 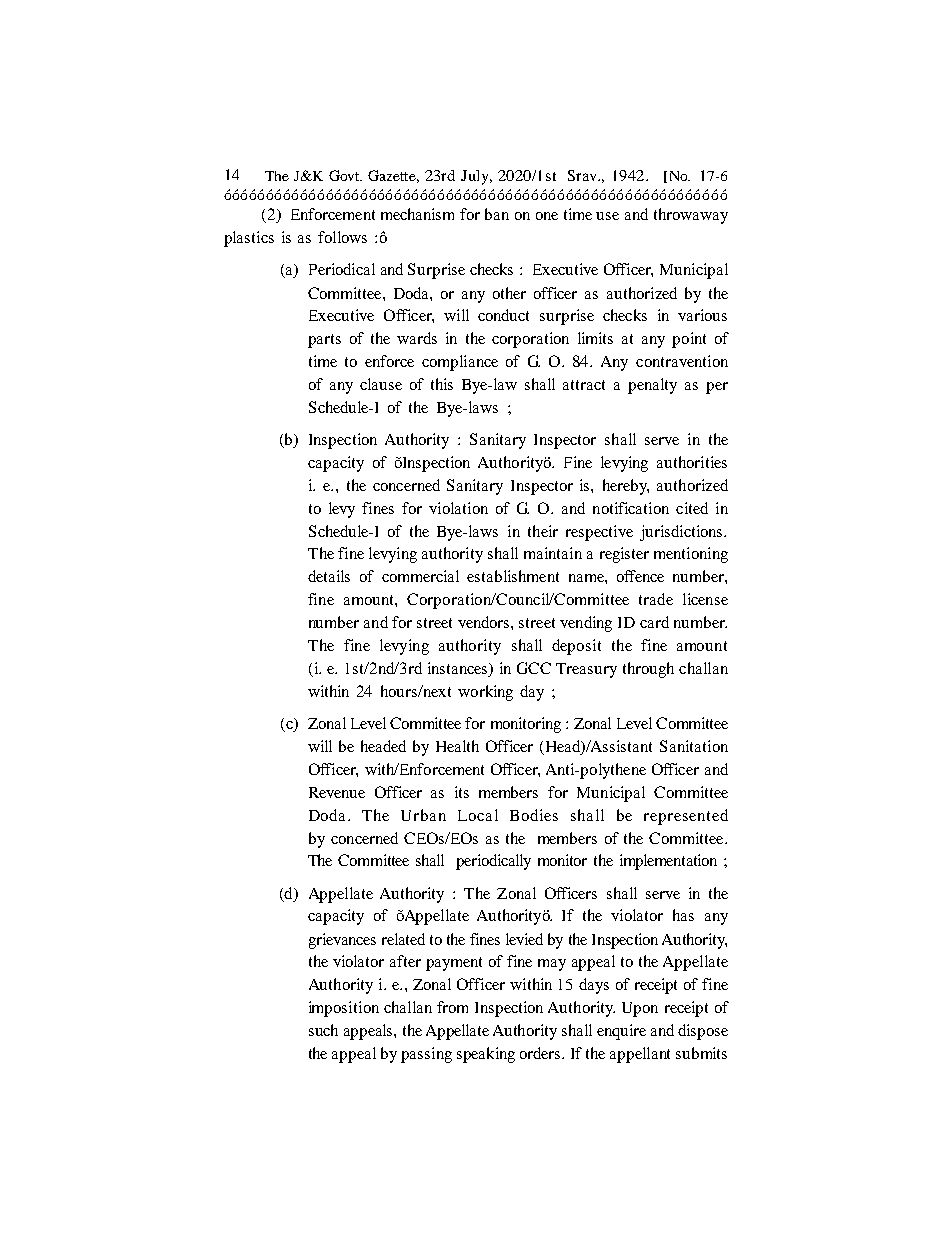 I want to click on Govt, so click(x=345, y=175).
